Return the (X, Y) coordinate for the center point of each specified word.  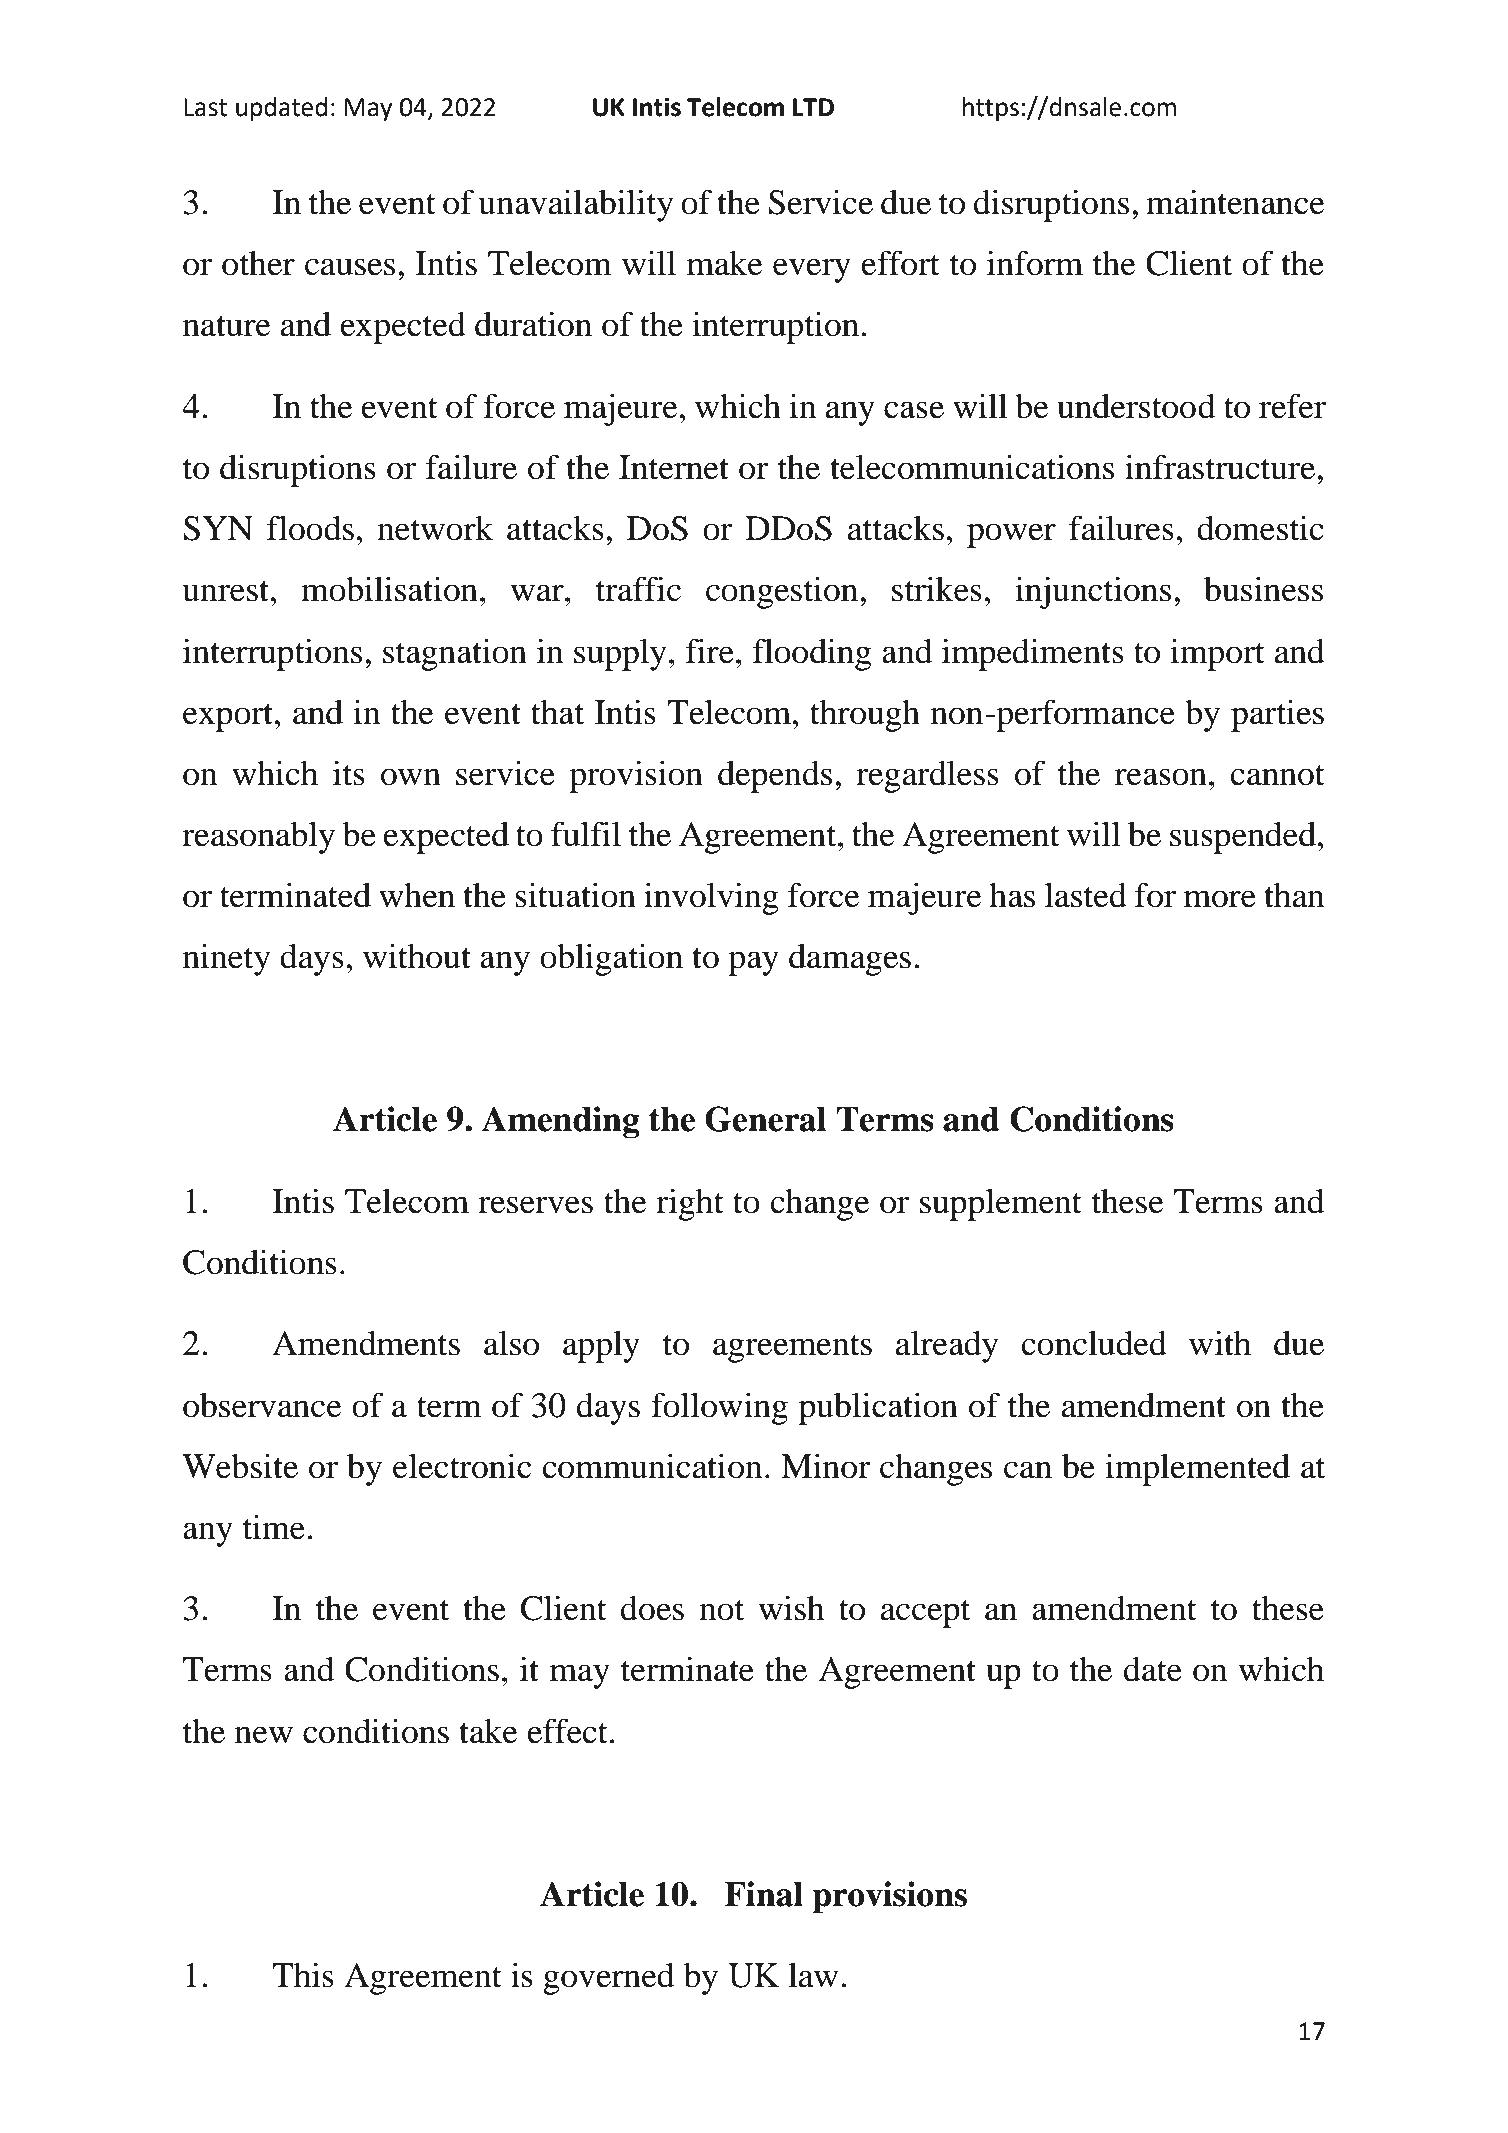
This (303, 1975)
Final (763, 1894)
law (813, 1975)
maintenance (1235, 202)
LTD (813, 107)
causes (350, 267)
